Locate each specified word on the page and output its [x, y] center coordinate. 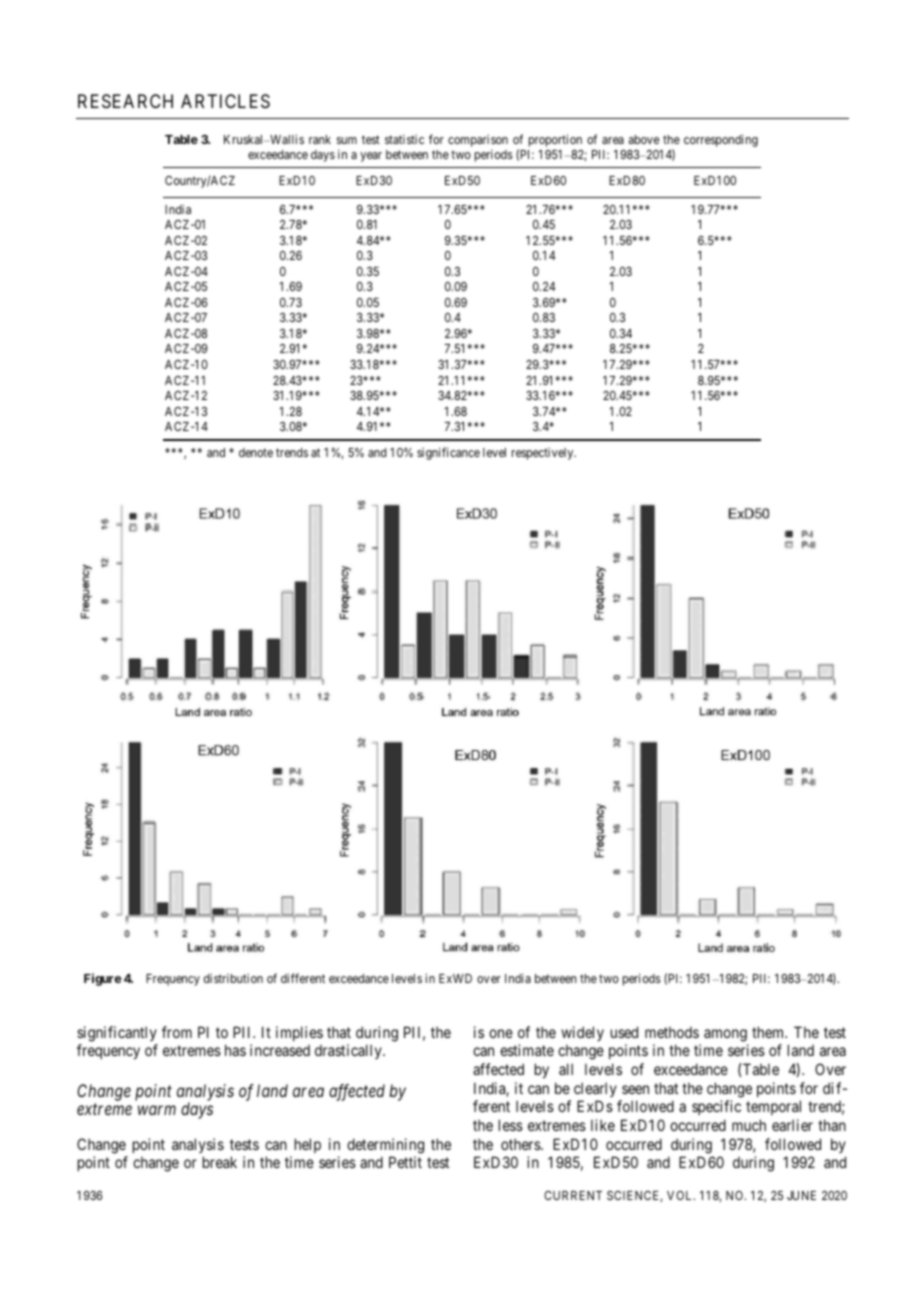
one [501, 1033]
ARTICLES [225, 101]
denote [256, 452]
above [644, 139]
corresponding [721, 140]
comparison [478, 141]
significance [448, 453]
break [220, 1162]
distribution [233, 978]
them [769, 1032]
